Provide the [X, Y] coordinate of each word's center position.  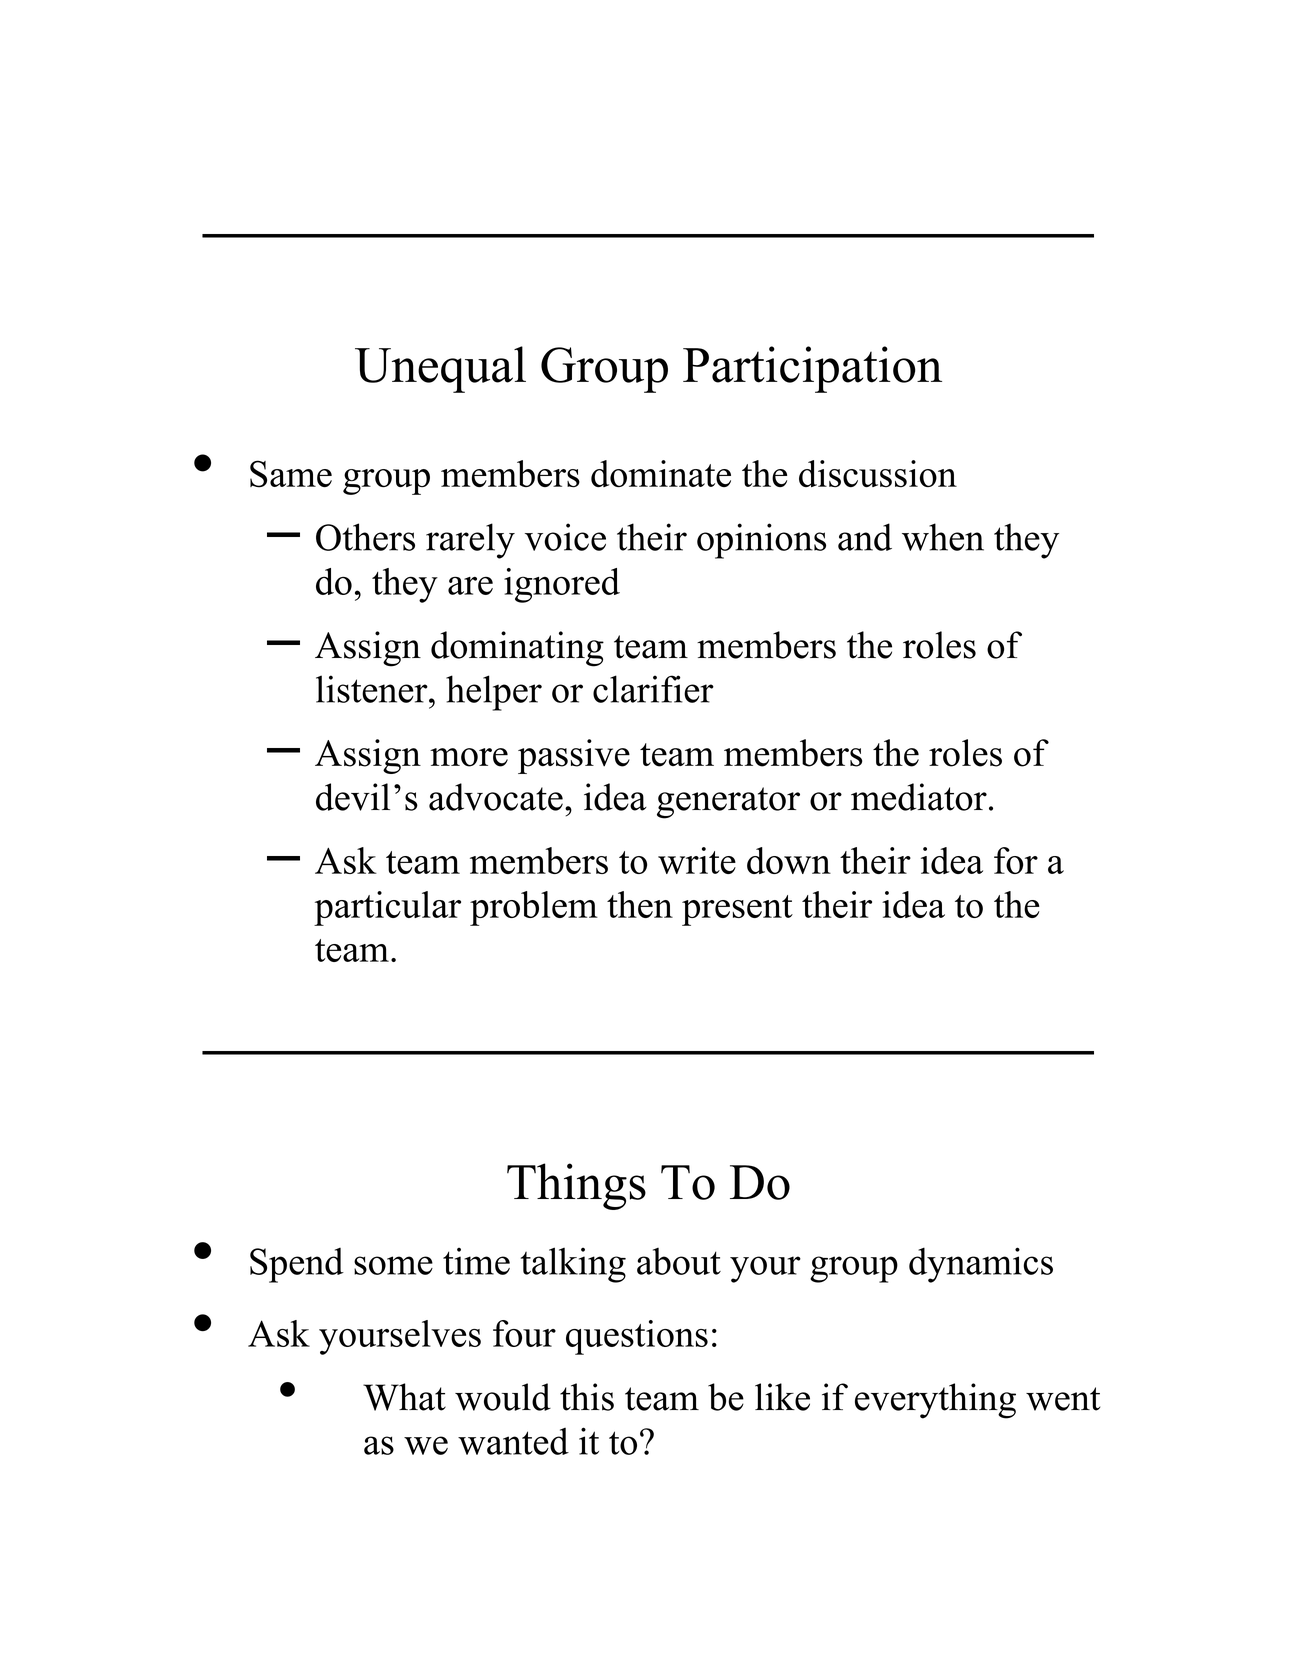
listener [373, 689]
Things [576, 1186]
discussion [878, 474]
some [393, 1265]
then [640, 904]
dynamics [981, 1265]
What [404, 1397]
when [943, 537]
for [1016, 860]
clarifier [653, 689]
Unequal [440, 369]
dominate [661, 473]
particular [387, 908]
